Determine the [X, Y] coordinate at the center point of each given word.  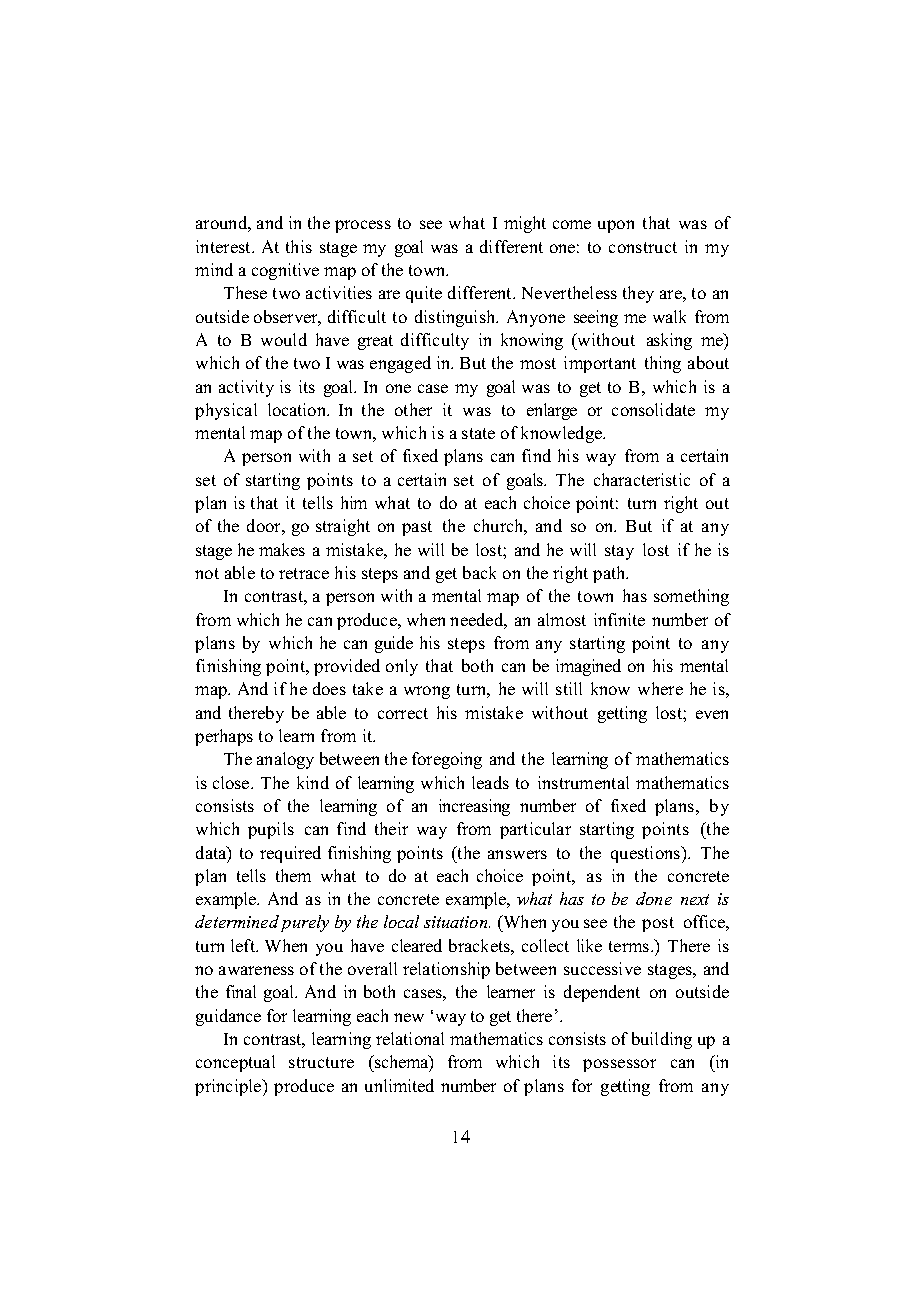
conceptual [235, 1063]
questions [647, 854]
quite [424, 294]
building [662, 1040]
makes [282, 549]
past [417, 528]
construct [643, 247]
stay [619, 552]
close [232, 782]
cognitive [285, 271]
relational [410, 1038]
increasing [474, 807]
